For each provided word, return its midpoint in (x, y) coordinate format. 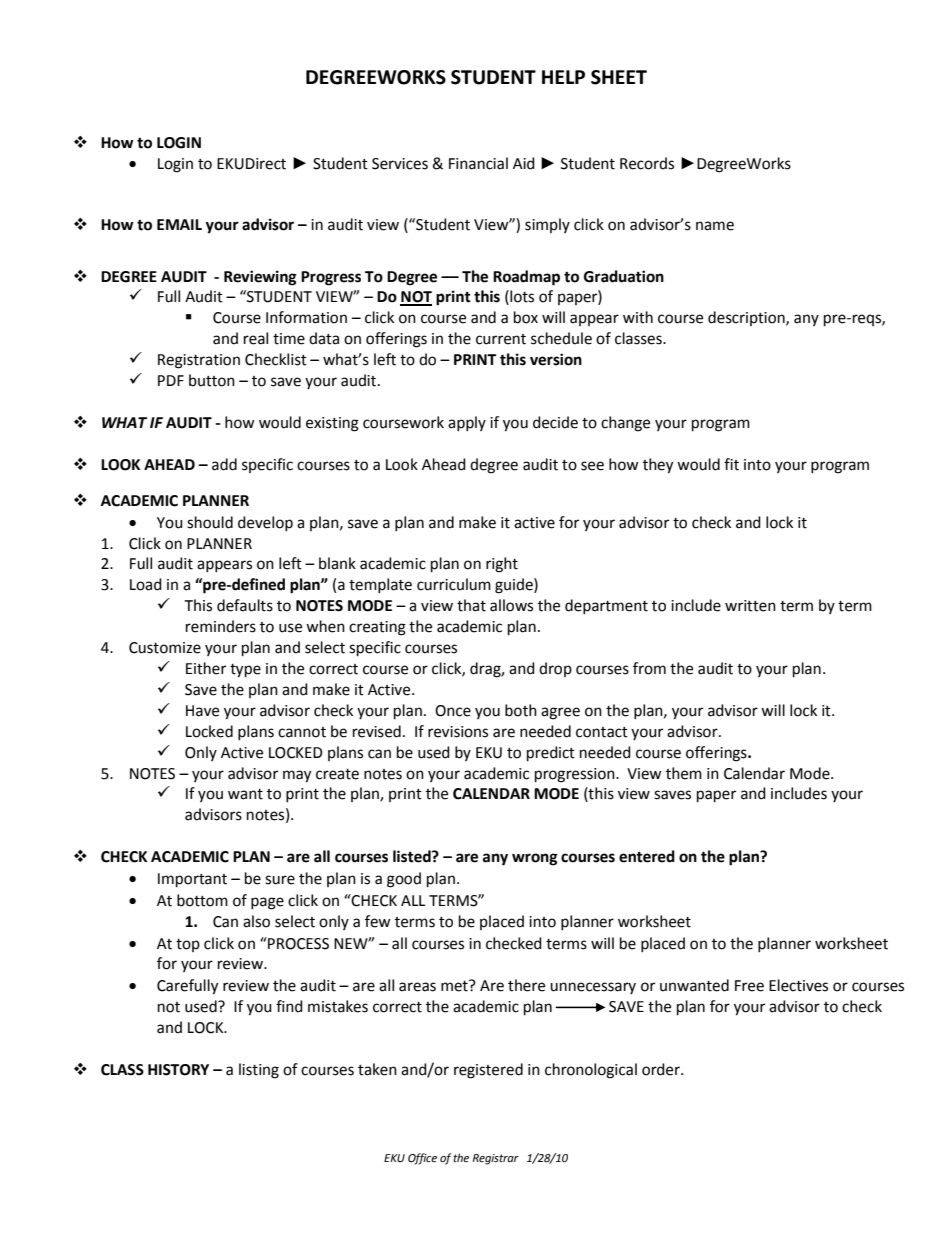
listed (413, 856)
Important (192, 880)
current (501, 339)
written (750, 606)
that (471, 605)
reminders (221, 626)
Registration (199, 361)
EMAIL (179, 224)
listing (259, 1071)
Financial (478, 163)
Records (647, 163)
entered (647, 856)
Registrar (495, 1159)
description (747, 318)
